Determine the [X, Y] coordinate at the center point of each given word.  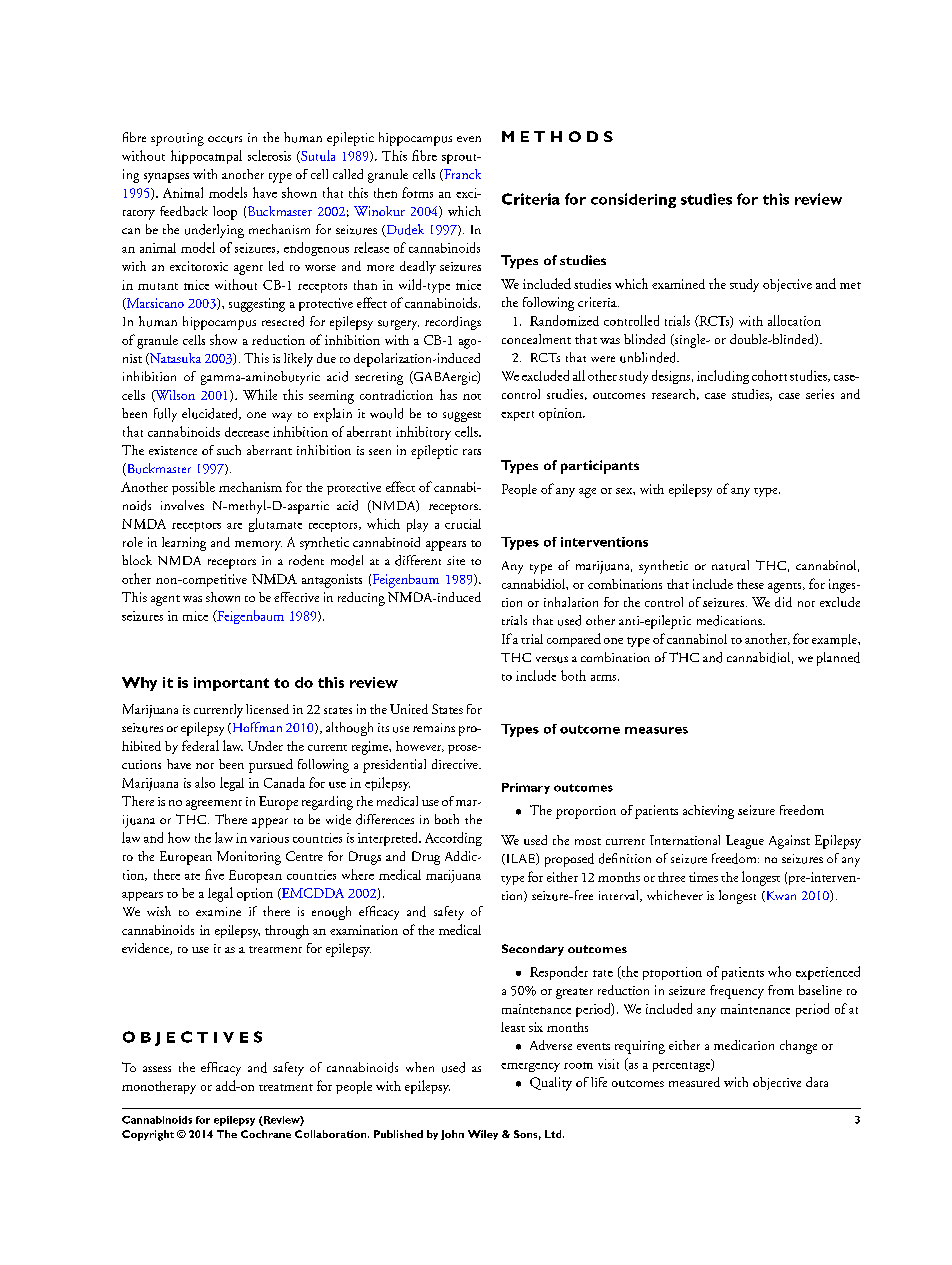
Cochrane [266, 1134]
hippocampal [206, 157]
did [783, 602]
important [231, 684]
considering [633, 200]
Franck [461, 175]
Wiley [483, 1135]
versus [552, 659]
